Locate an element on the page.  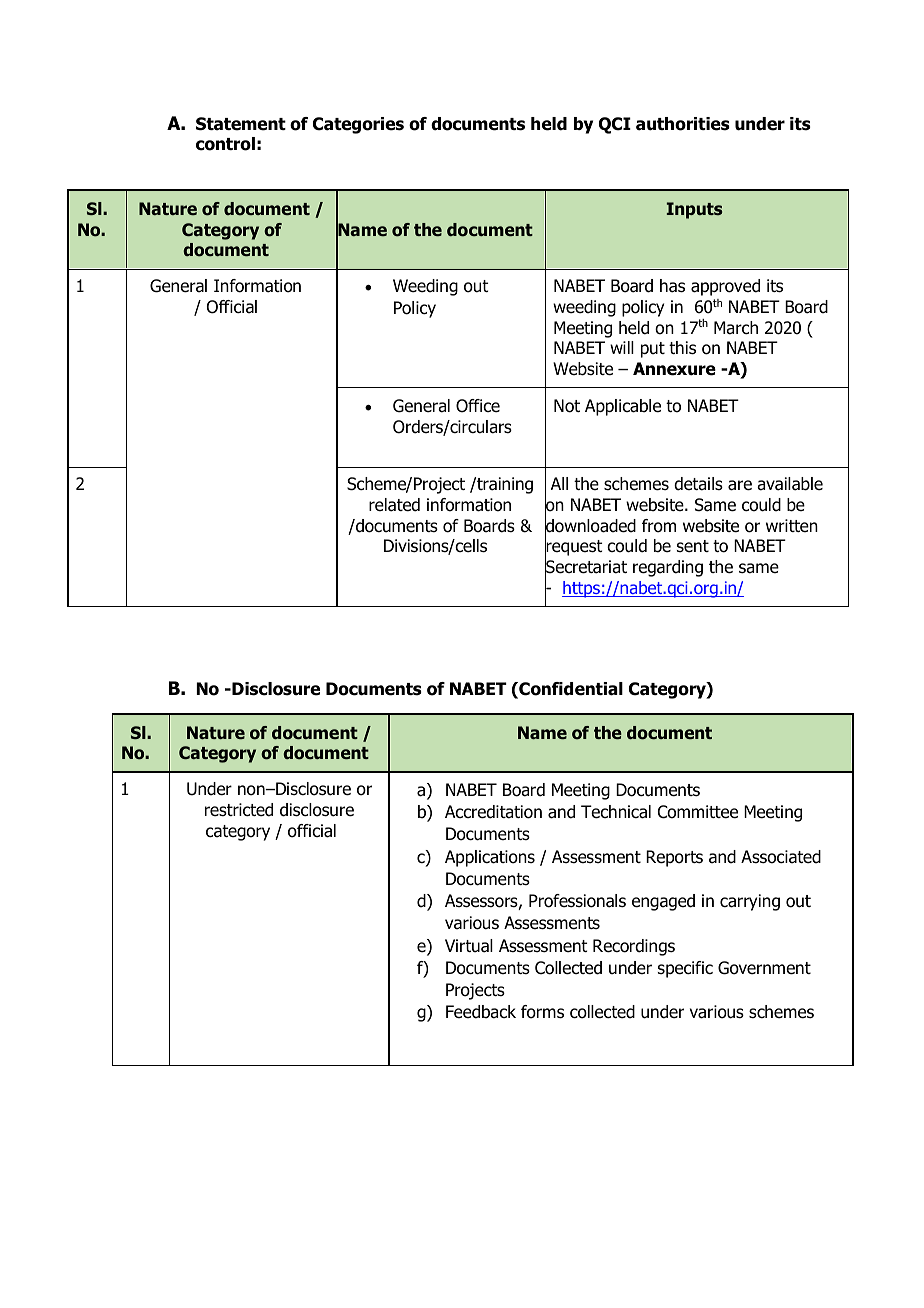
Categories is located at coordinates (358, 125).
